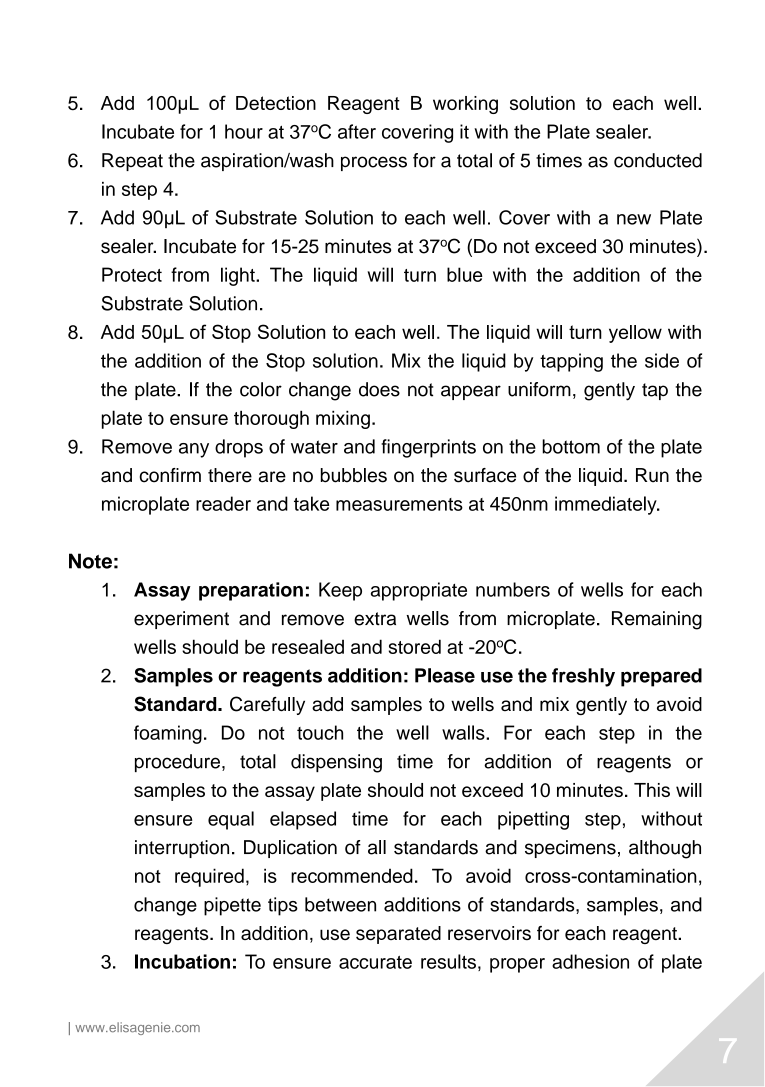  What do you see at coordinates (223, 503) in the screenshot?
I see `reader` at bounding box center [223, 503].
